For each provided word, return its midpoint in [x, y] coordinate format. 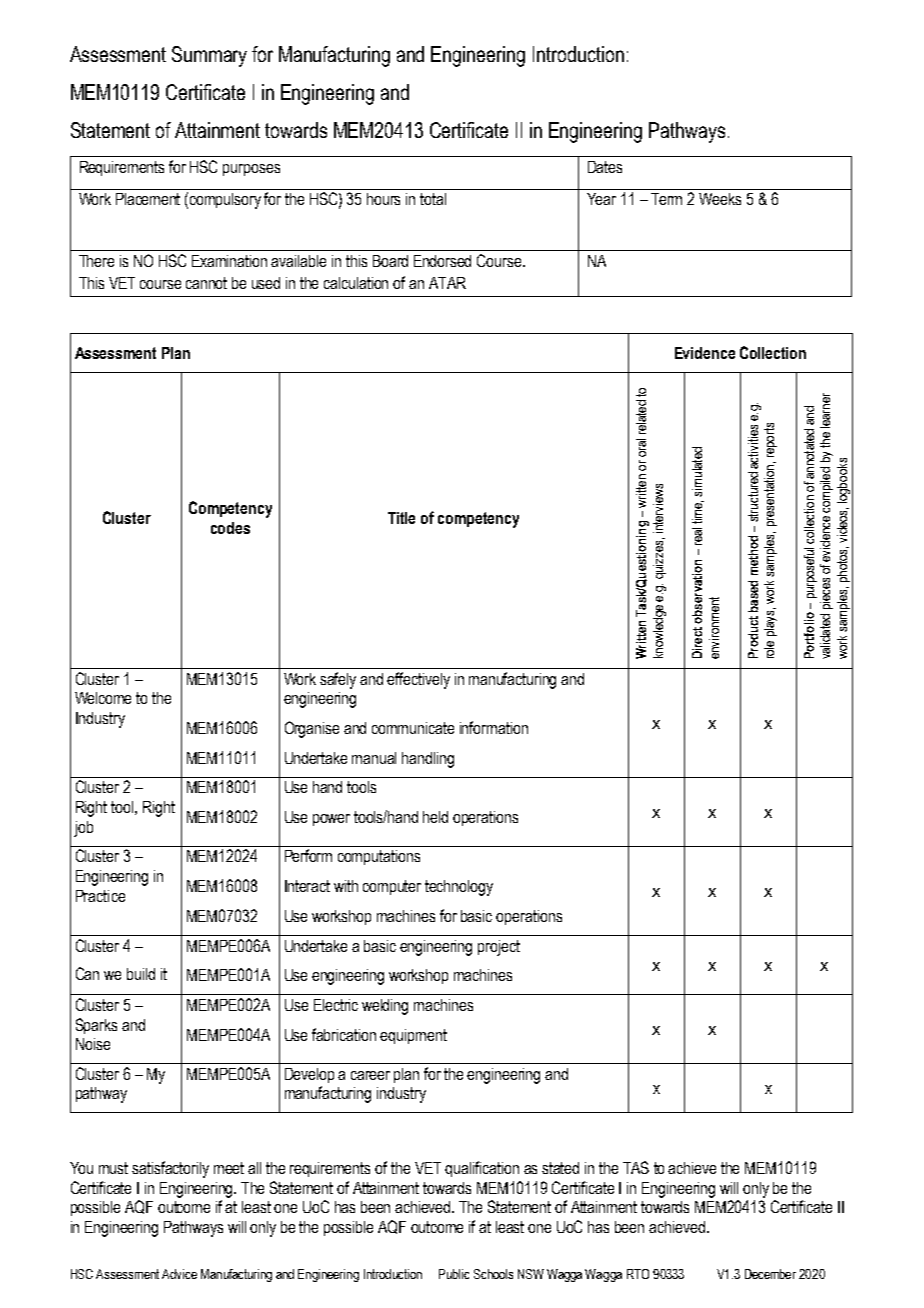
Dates [605, 167]
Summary [209, 56]
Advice [179, 1274]
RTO [638, 1274]
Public [454, 1274]
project [499, 948]
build [141, 974]
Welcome [103, 698]
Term [666, 199]
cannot [206, 283]
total [433, 199]
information [494, 727]
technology [459, 888]
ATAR [447, 283]
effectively [418, 680]
